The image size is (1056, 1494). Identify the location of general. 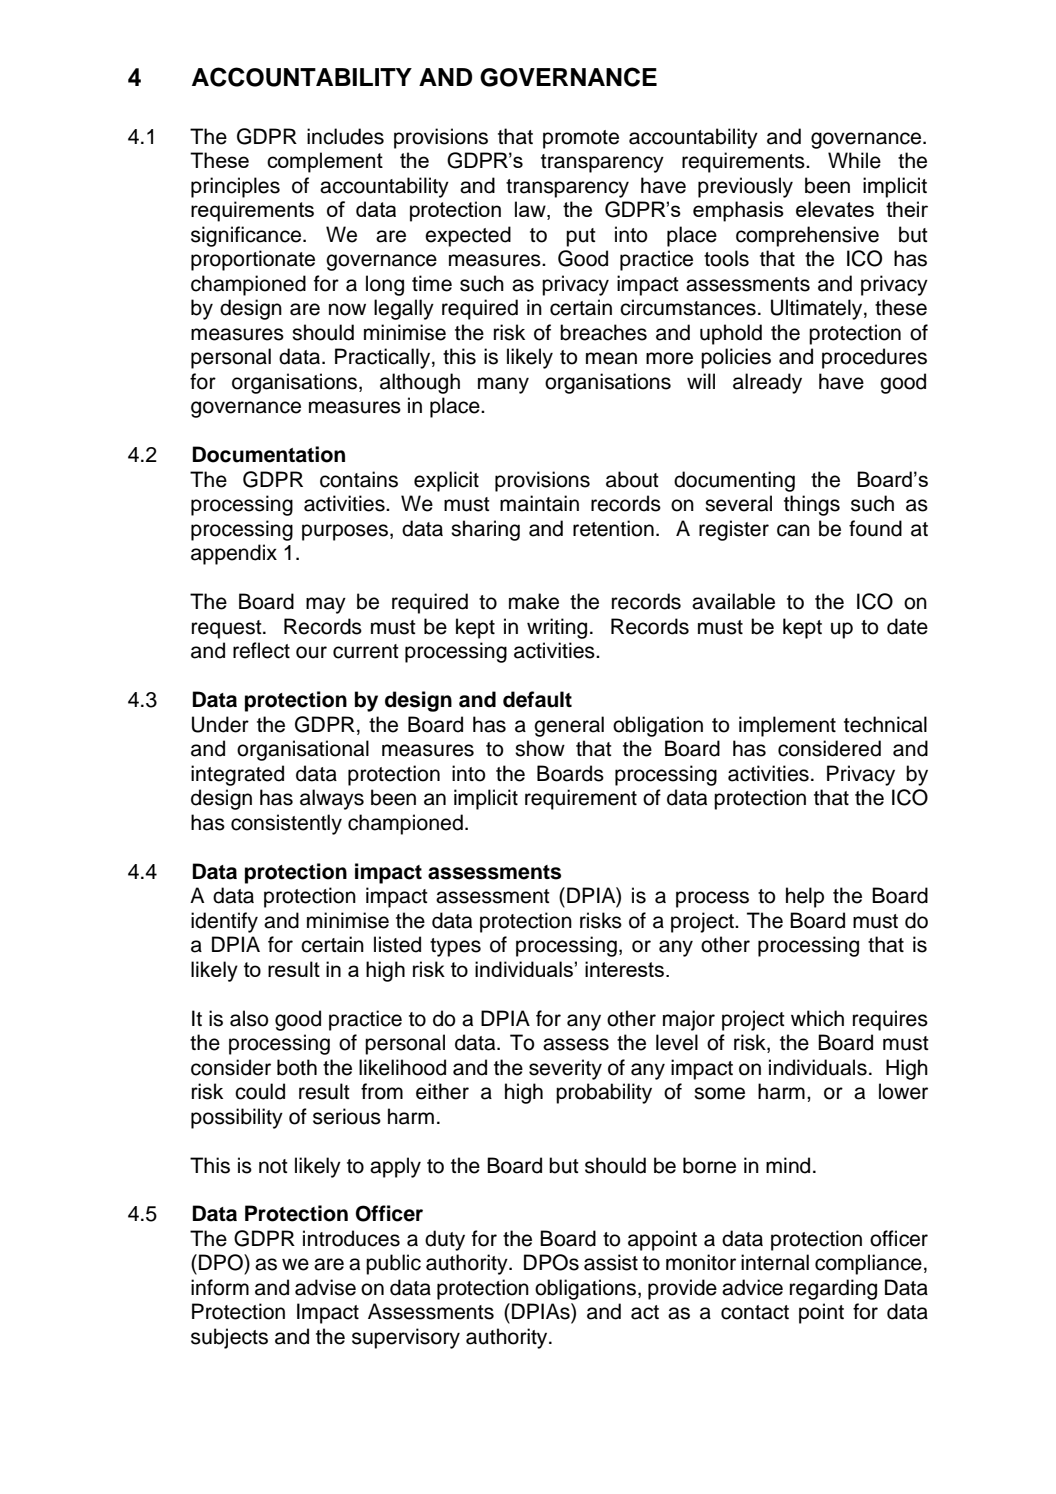
(569, 726).
